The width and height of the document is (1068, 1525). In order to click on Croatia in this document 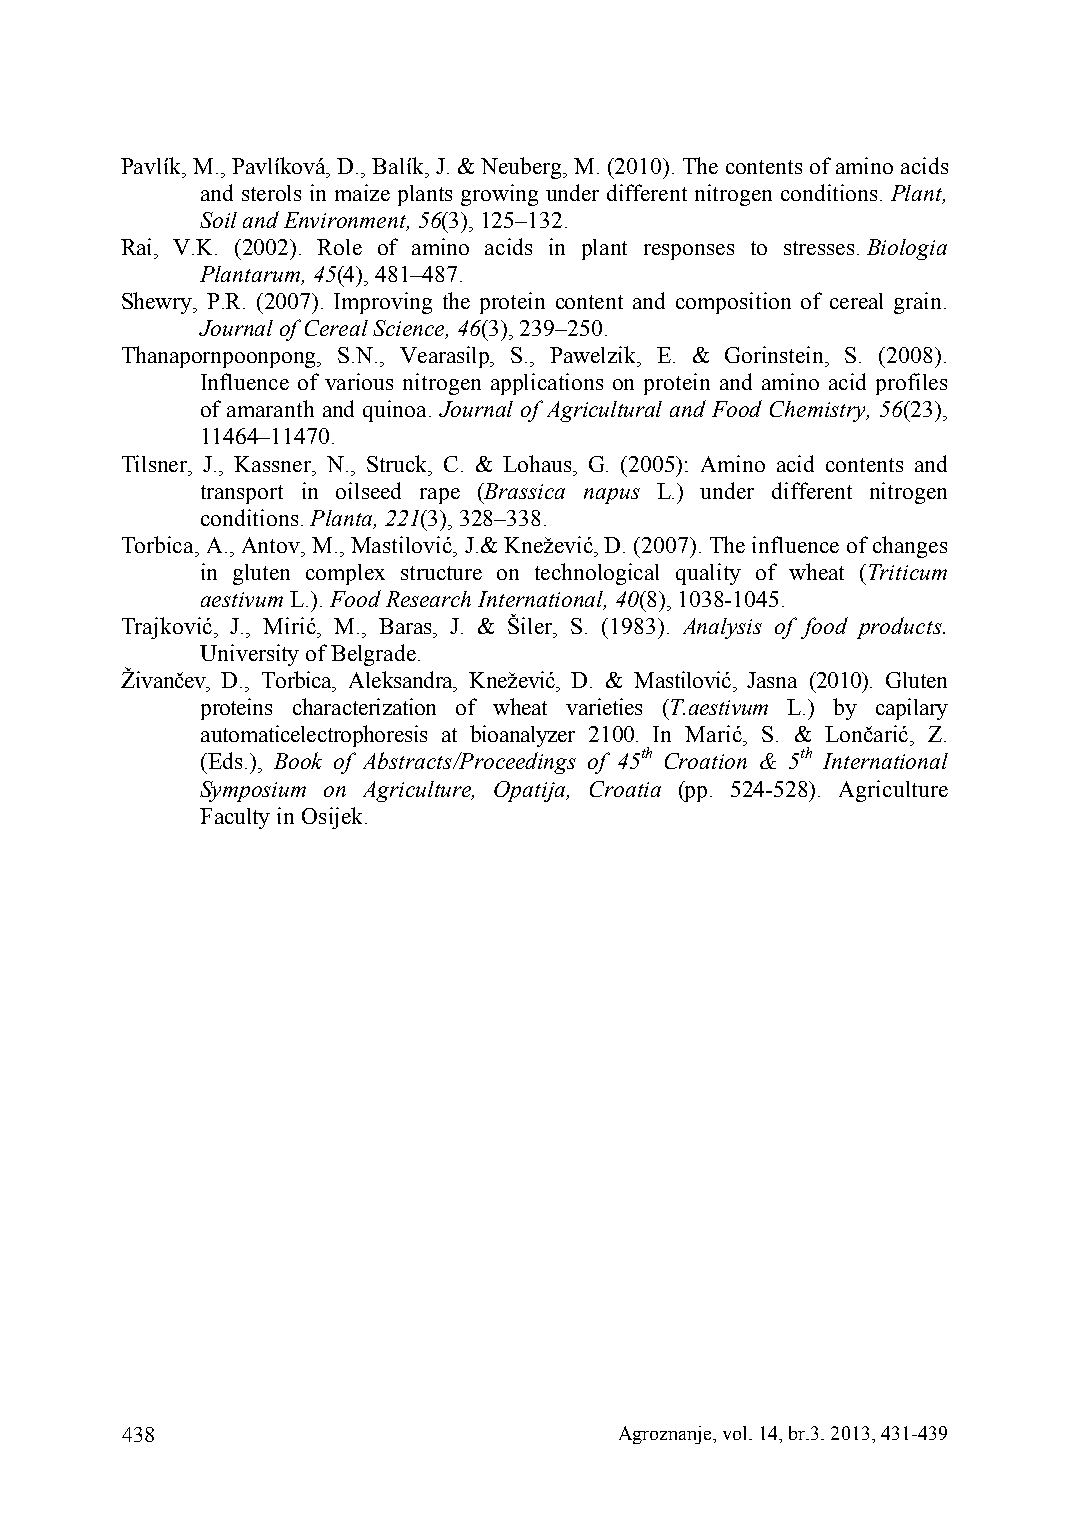, I will do `click(625, 789)`.
